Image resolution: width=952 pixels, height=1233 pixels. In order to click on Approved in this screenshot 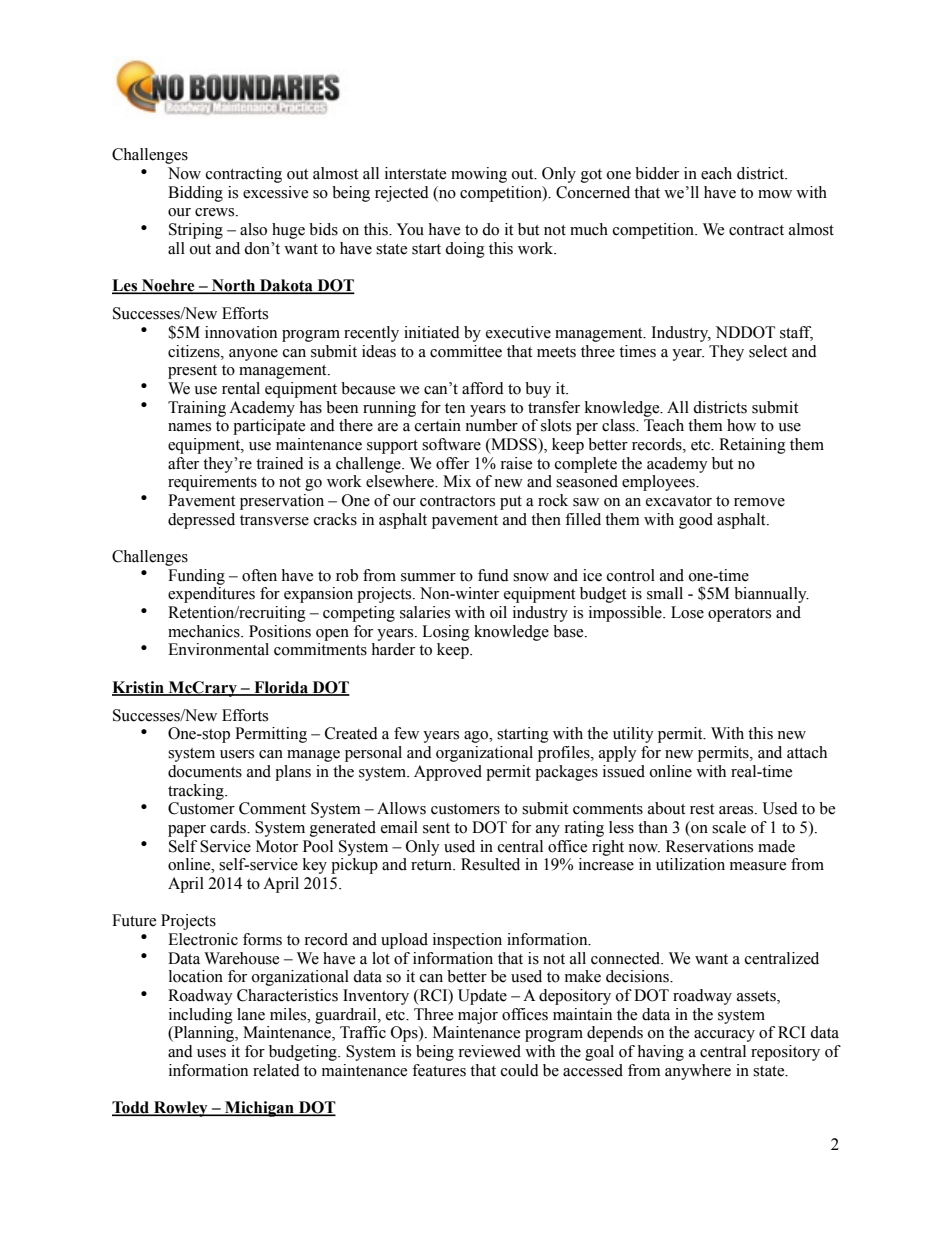, I will do `click(448, 773)`.
